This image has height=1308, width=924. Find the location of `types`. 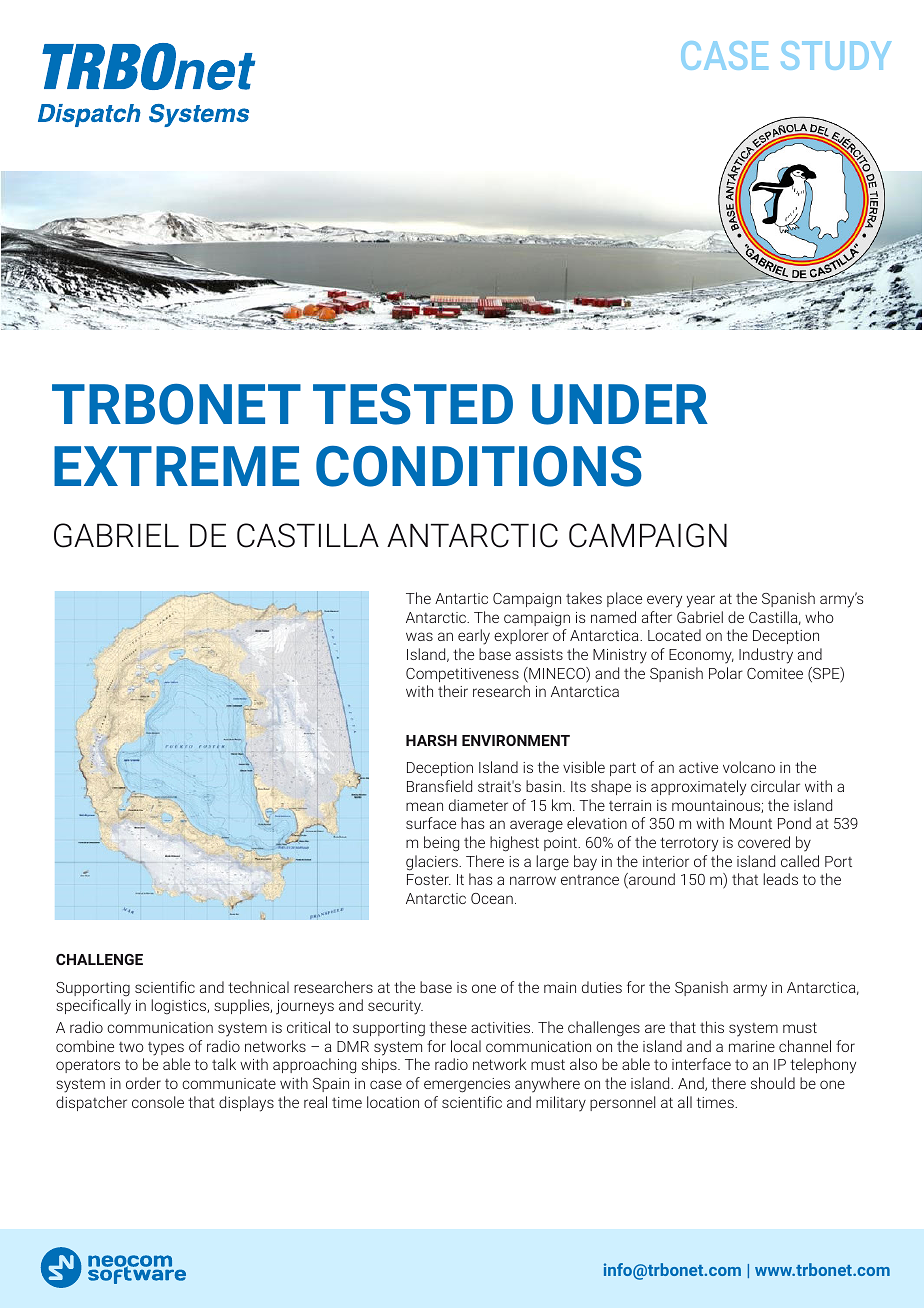

types is located at coordinates (166, 1049).
